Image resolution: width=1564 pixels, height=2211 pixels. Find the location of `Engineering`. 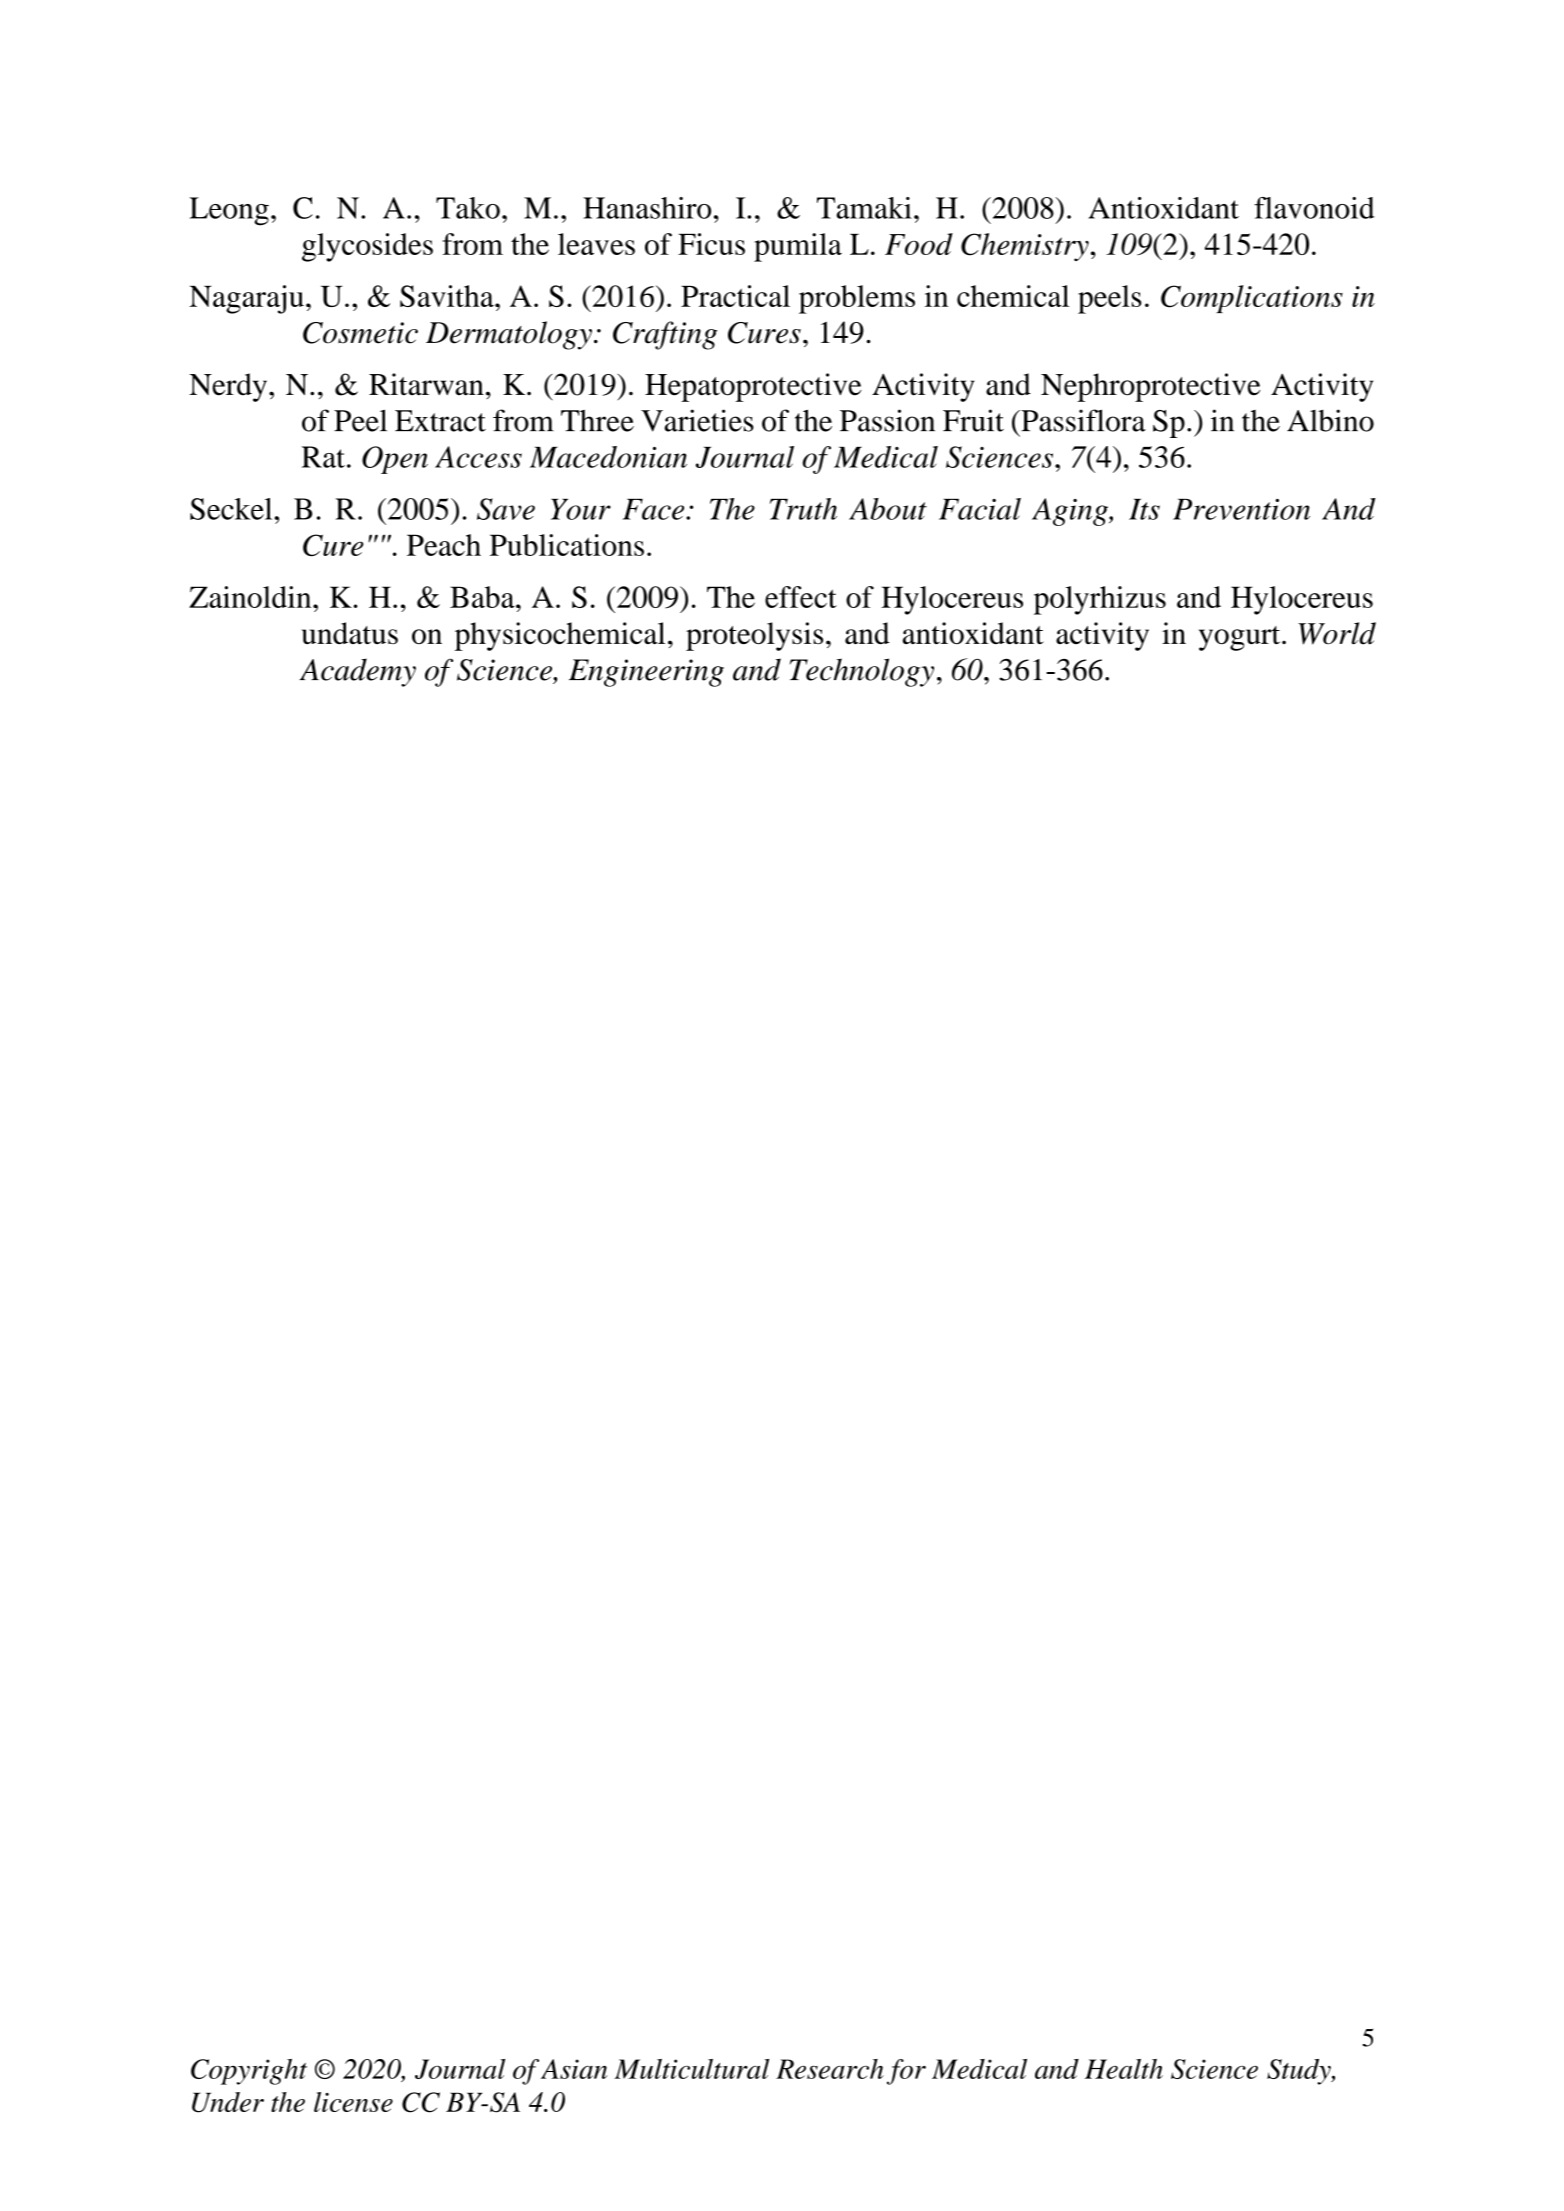

Engineering is located at coordinates (646, 673).
